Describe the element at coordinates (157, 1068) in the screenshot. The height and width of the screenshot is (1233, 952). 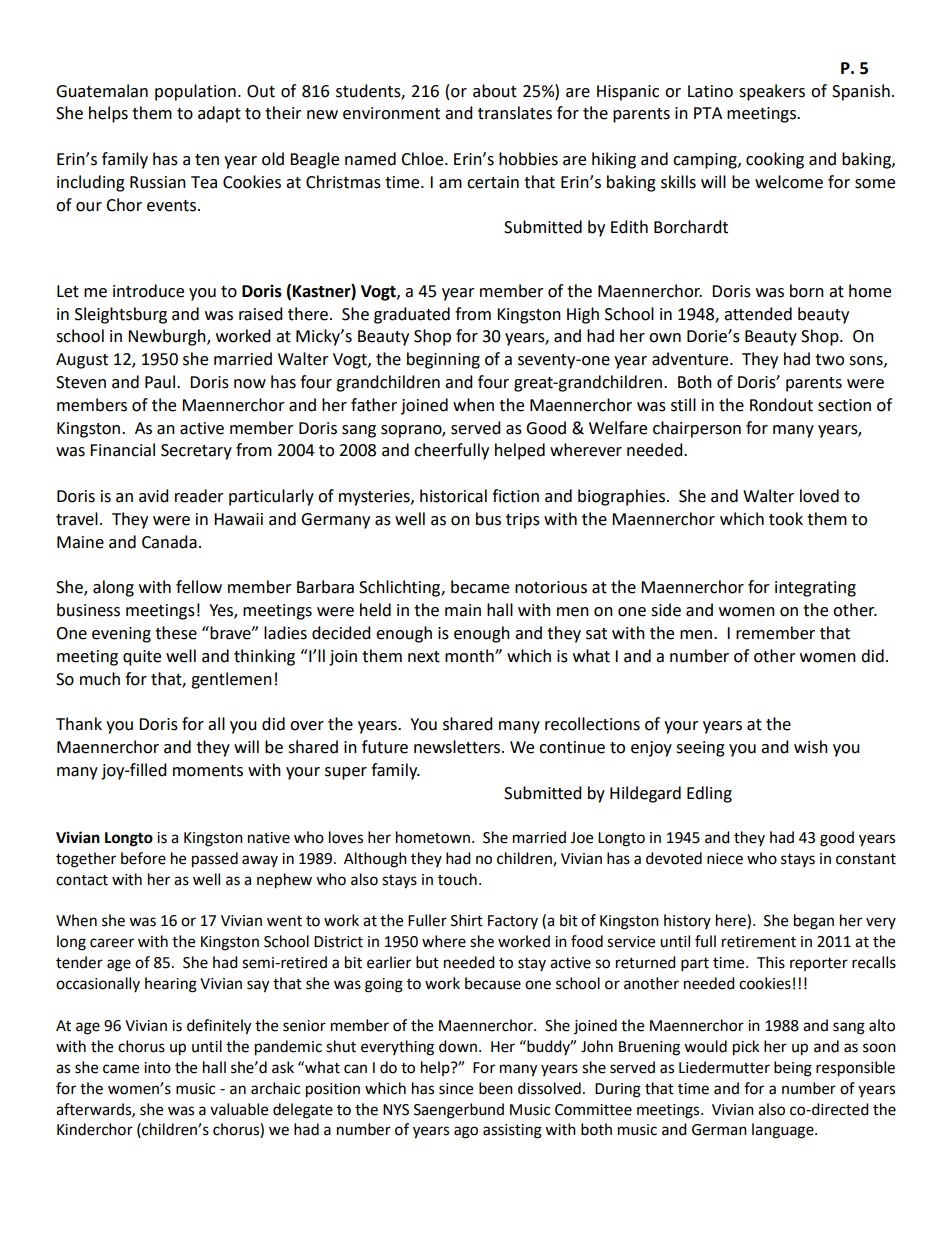
I see `into` at that location.
